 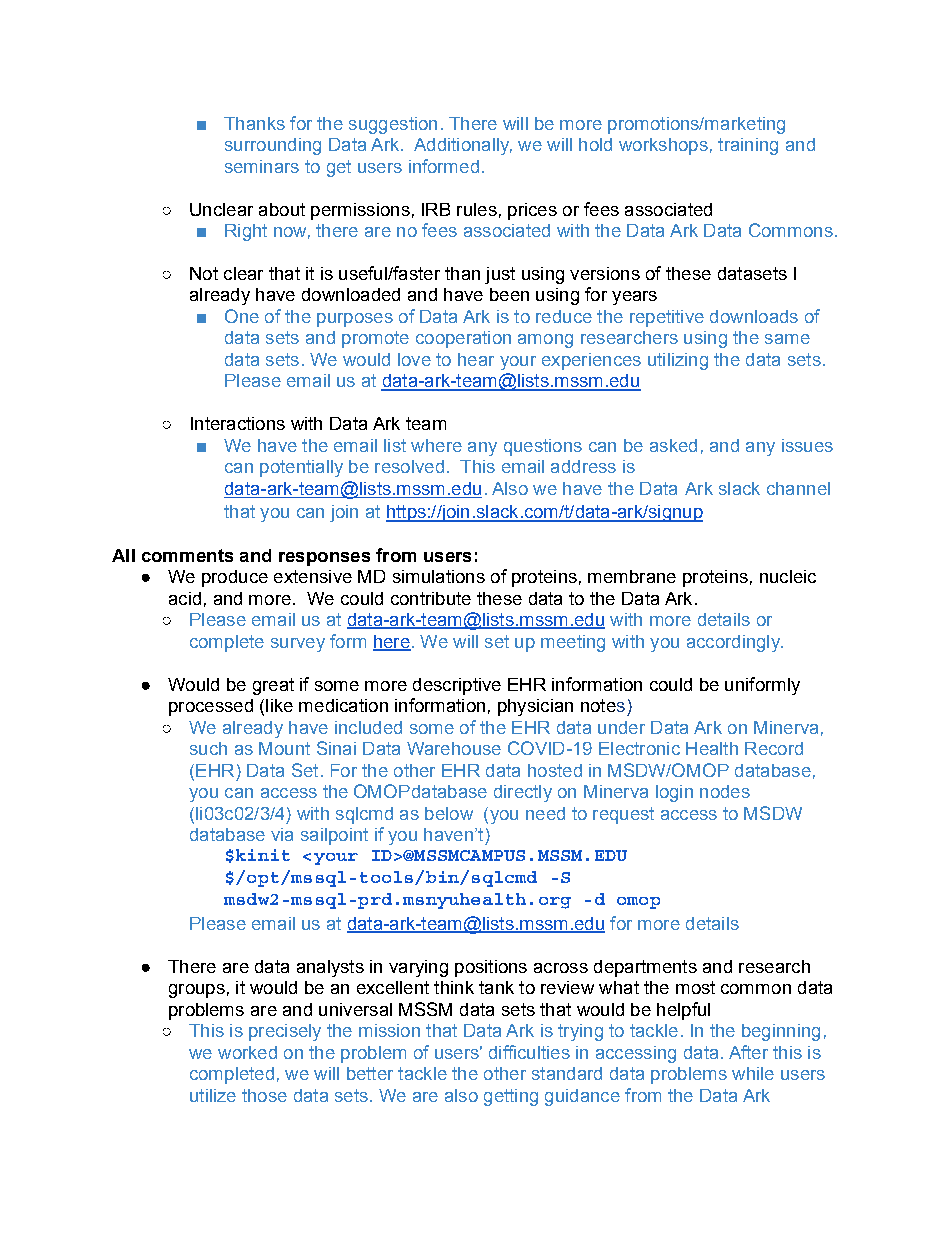 I want to click on worked, so click(x=247, y=1052).
